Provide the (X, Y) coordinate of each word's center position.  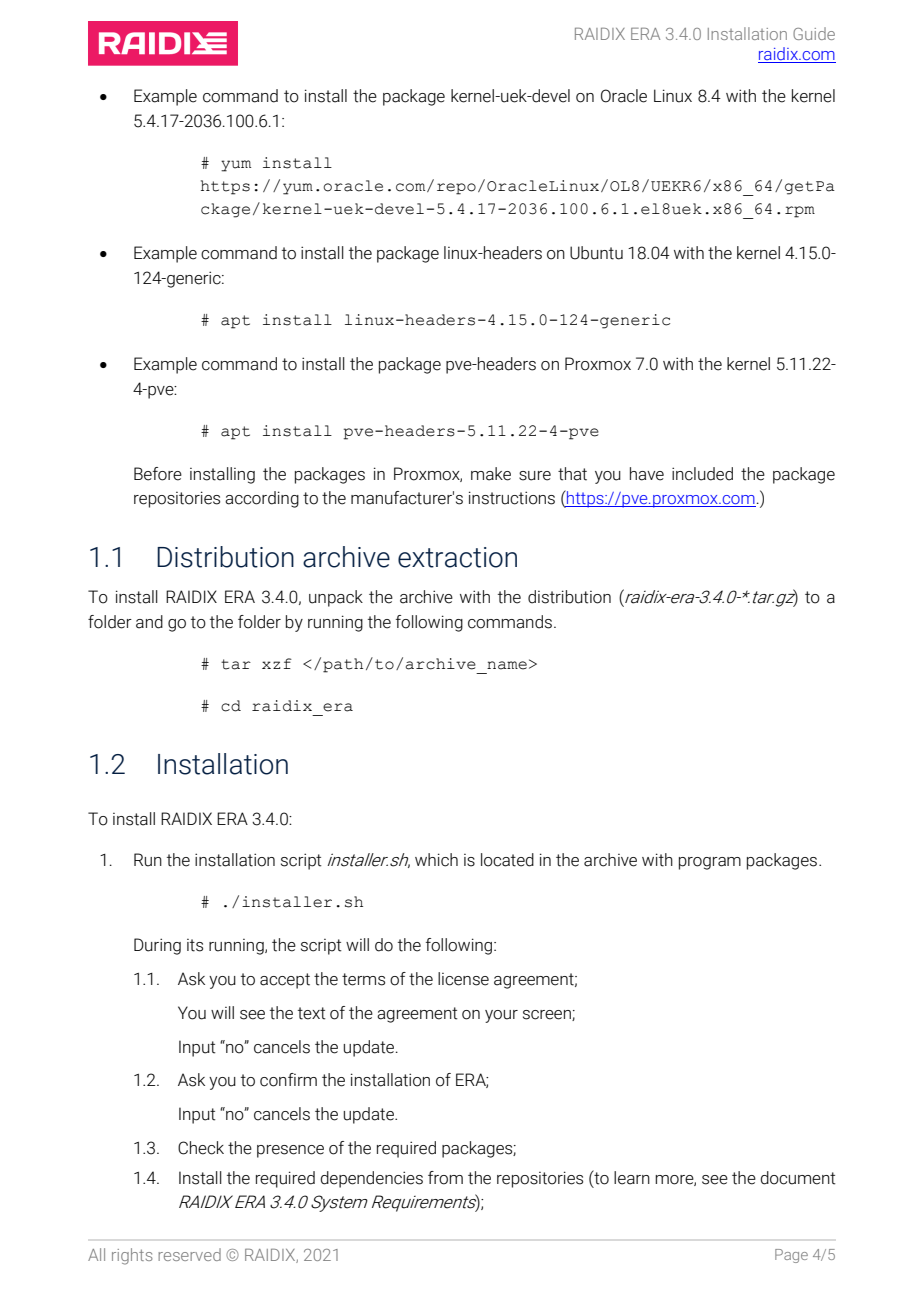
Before (158, 474)
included (702, 474)
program (710, 863)
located (507, 860)
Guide (814, 33)
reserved (189, 1254)
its (195, 945)
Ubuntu (596, 253)
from (445, 1178)
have (647, 474)
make (491, 474)
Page (791, 1256)
